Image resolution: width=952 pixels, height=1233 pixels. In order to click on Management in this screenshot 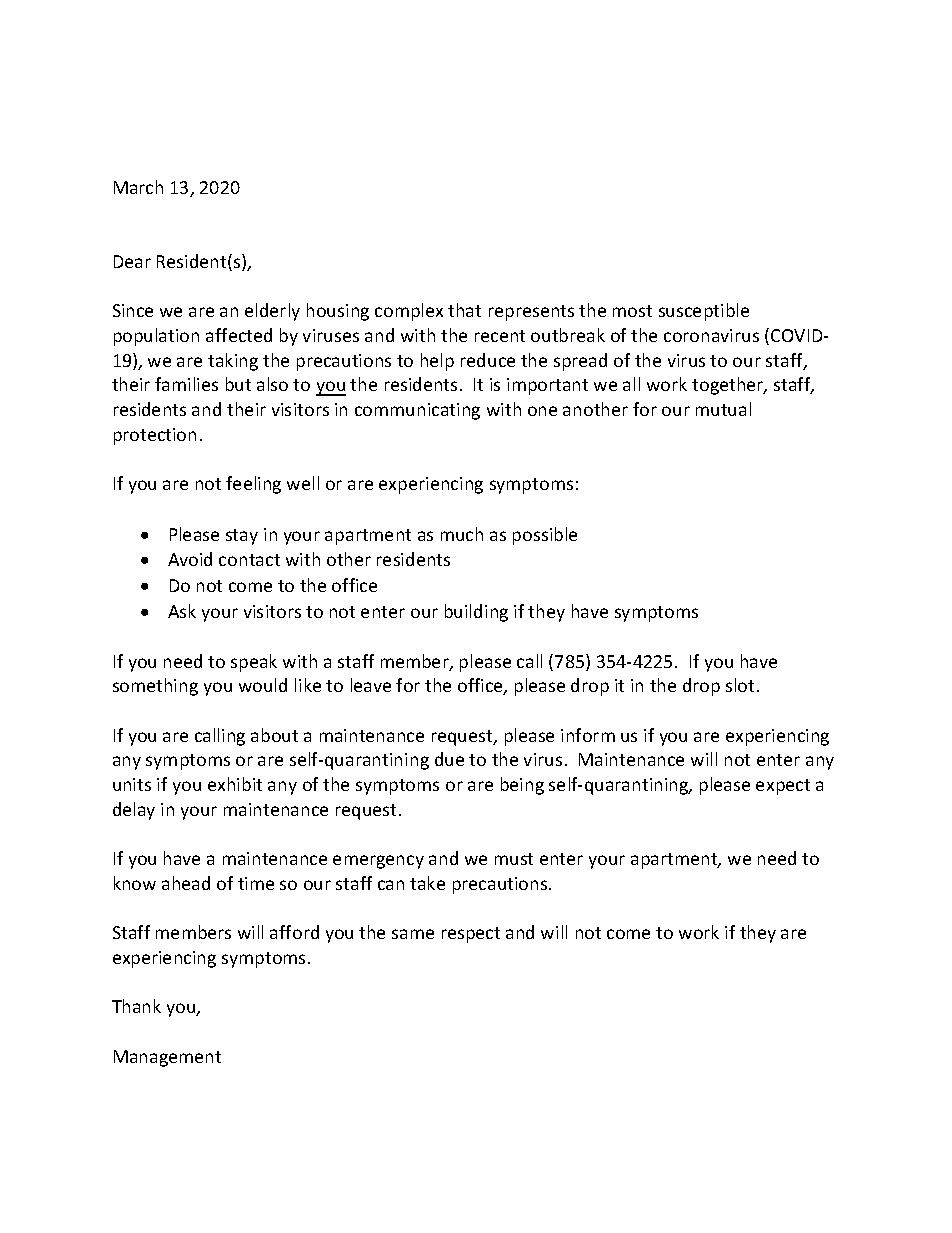, I will do `click(167, 1058)`.
